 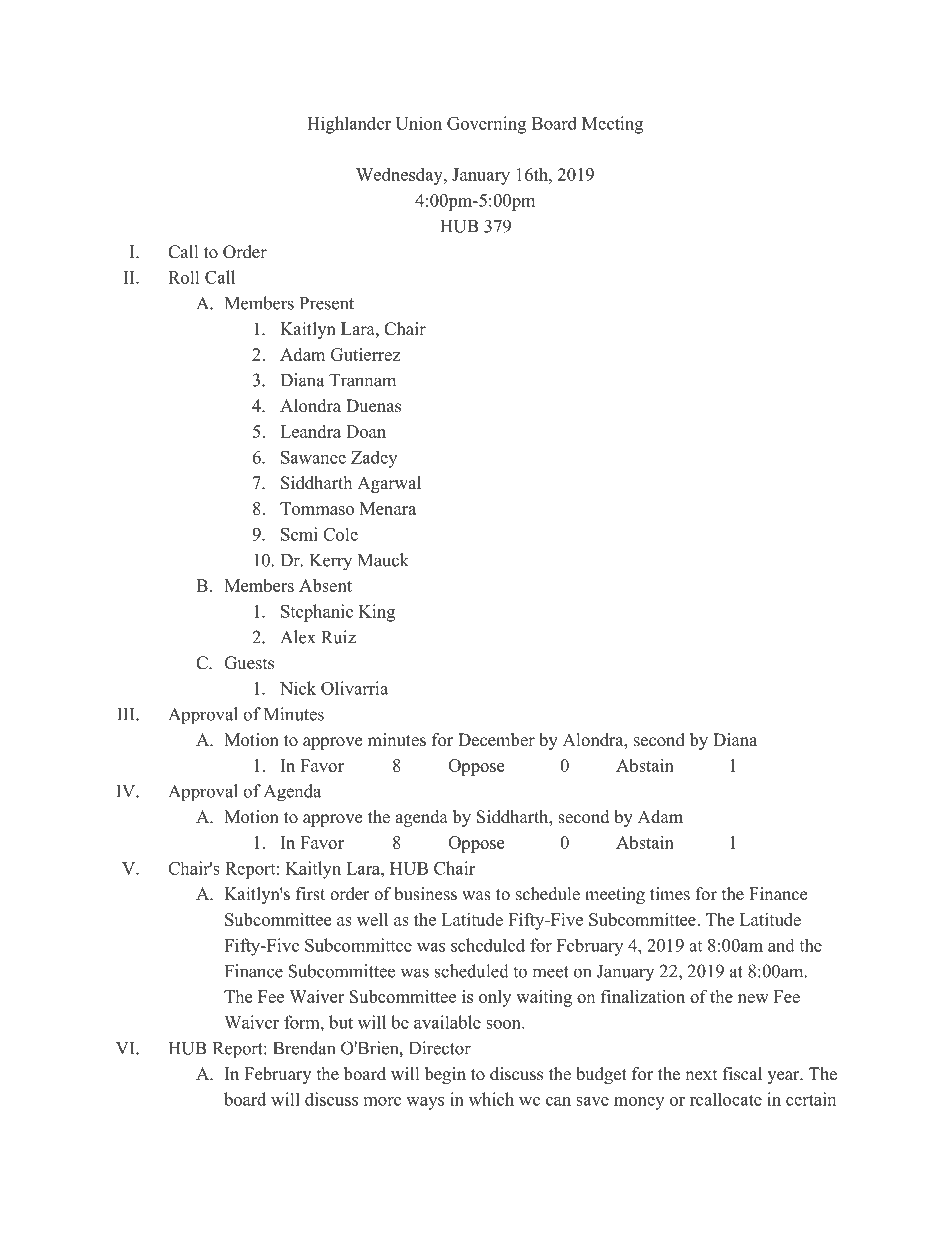 I want to click on times, so click(x=670, y=894).
